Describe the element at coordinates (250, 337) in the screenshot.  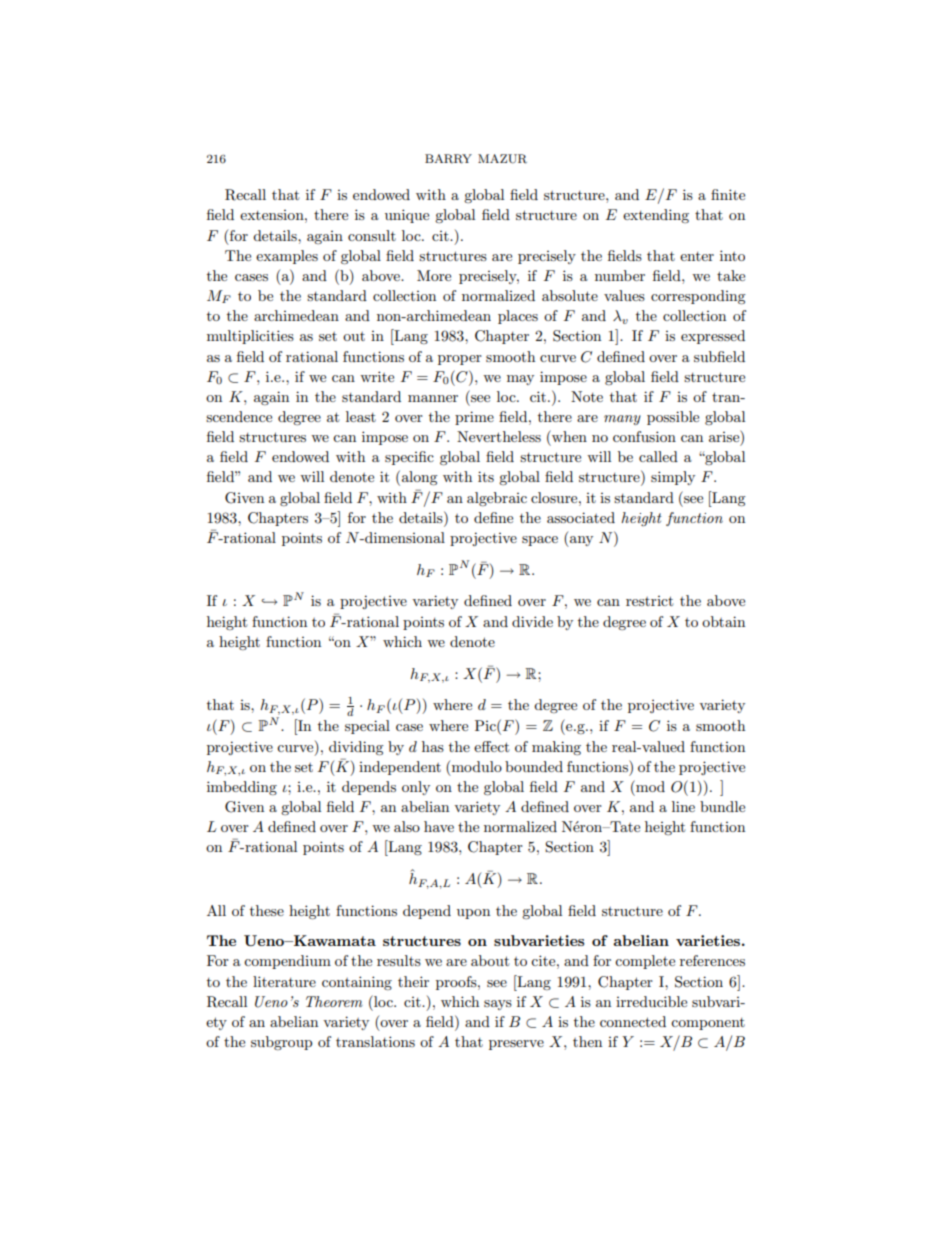
I see `multiplicities` at that location.
